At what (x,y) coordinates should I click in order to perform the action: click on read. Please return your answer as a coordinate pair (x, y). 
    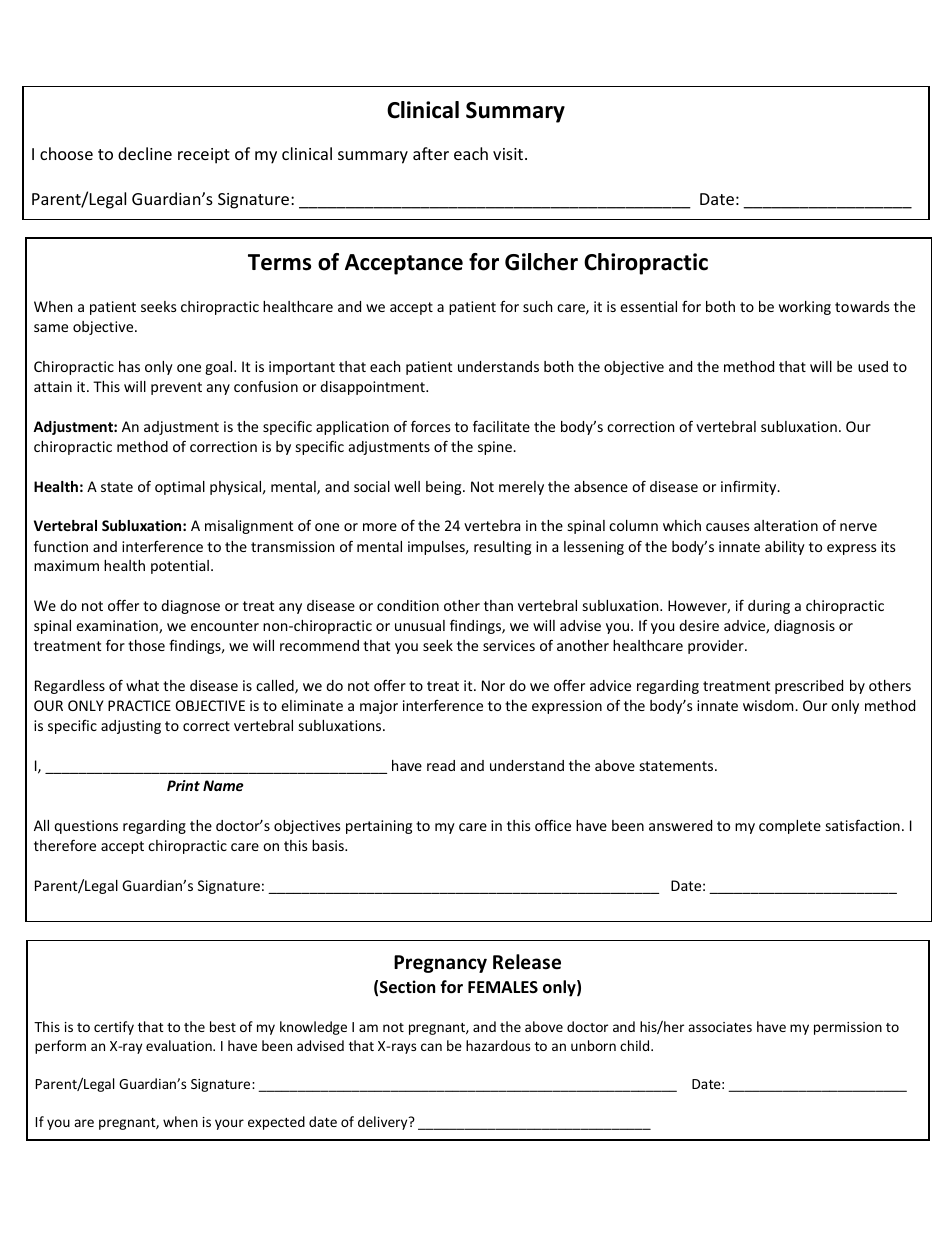
    Looking at the image, I should click on (441, 765).
